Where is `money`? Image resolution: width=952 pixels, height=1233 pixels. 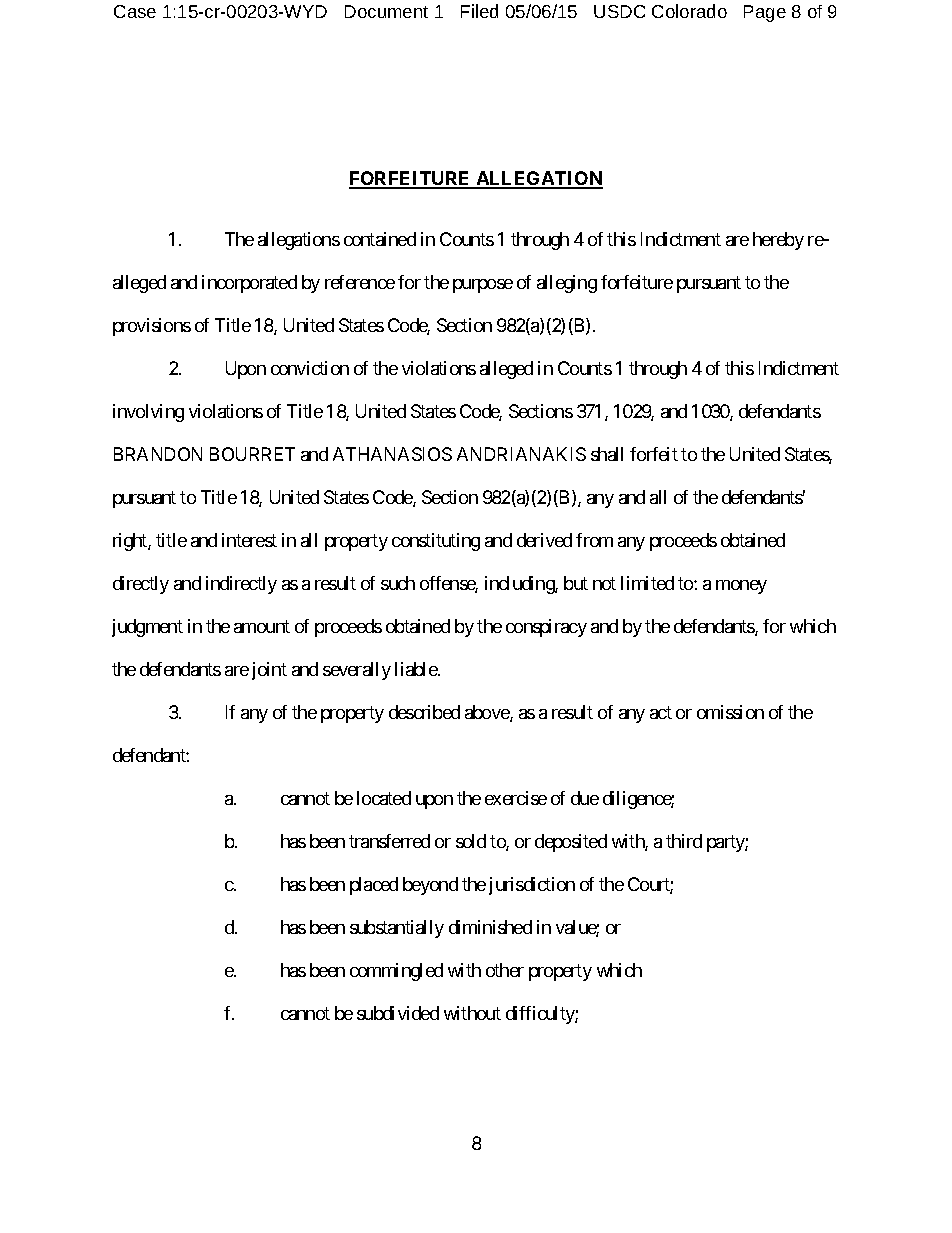 money is located at coordinates (741, 587).
